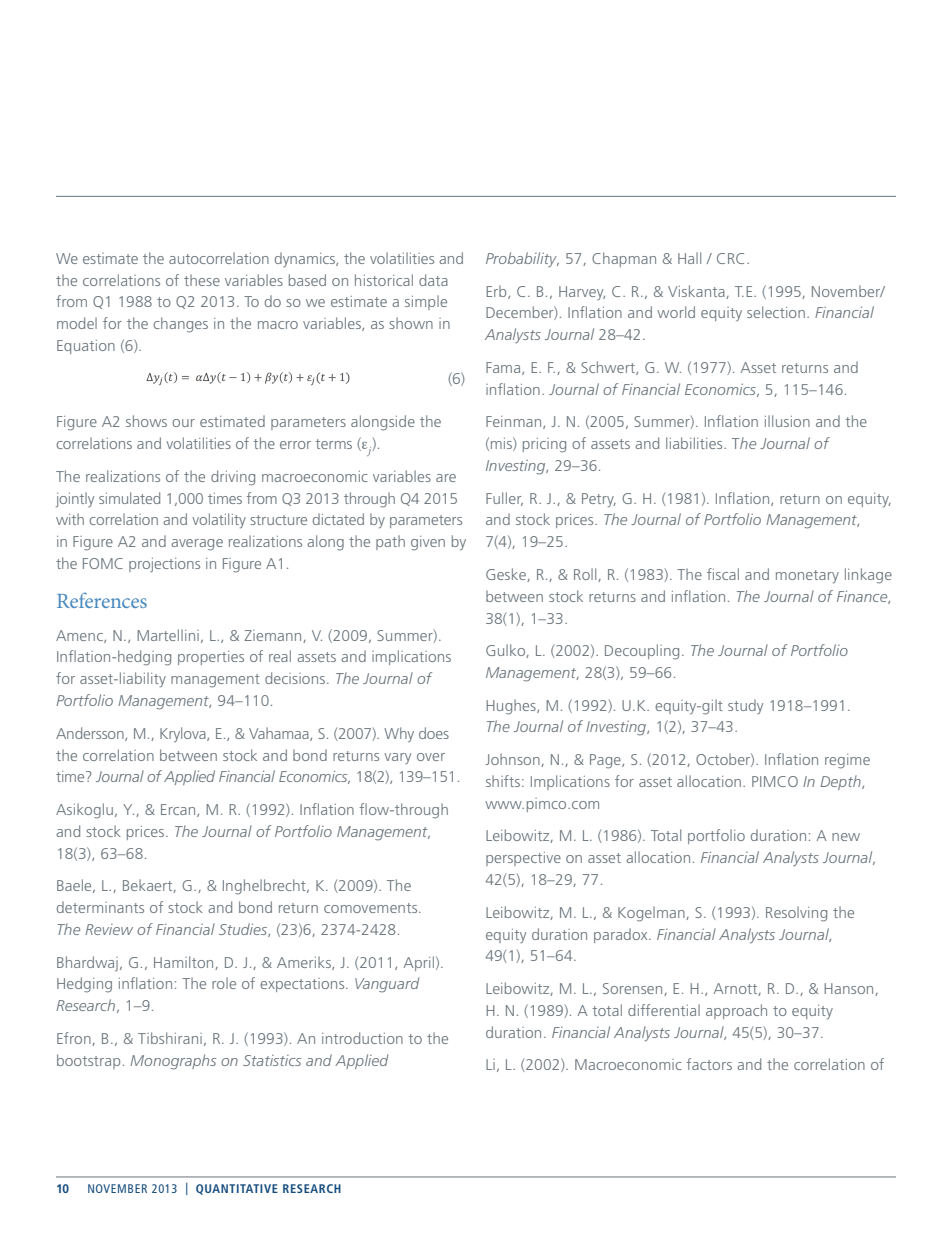 This screenshot has width=952, height=1233. I want to click on Erb, so click(497, 292).
